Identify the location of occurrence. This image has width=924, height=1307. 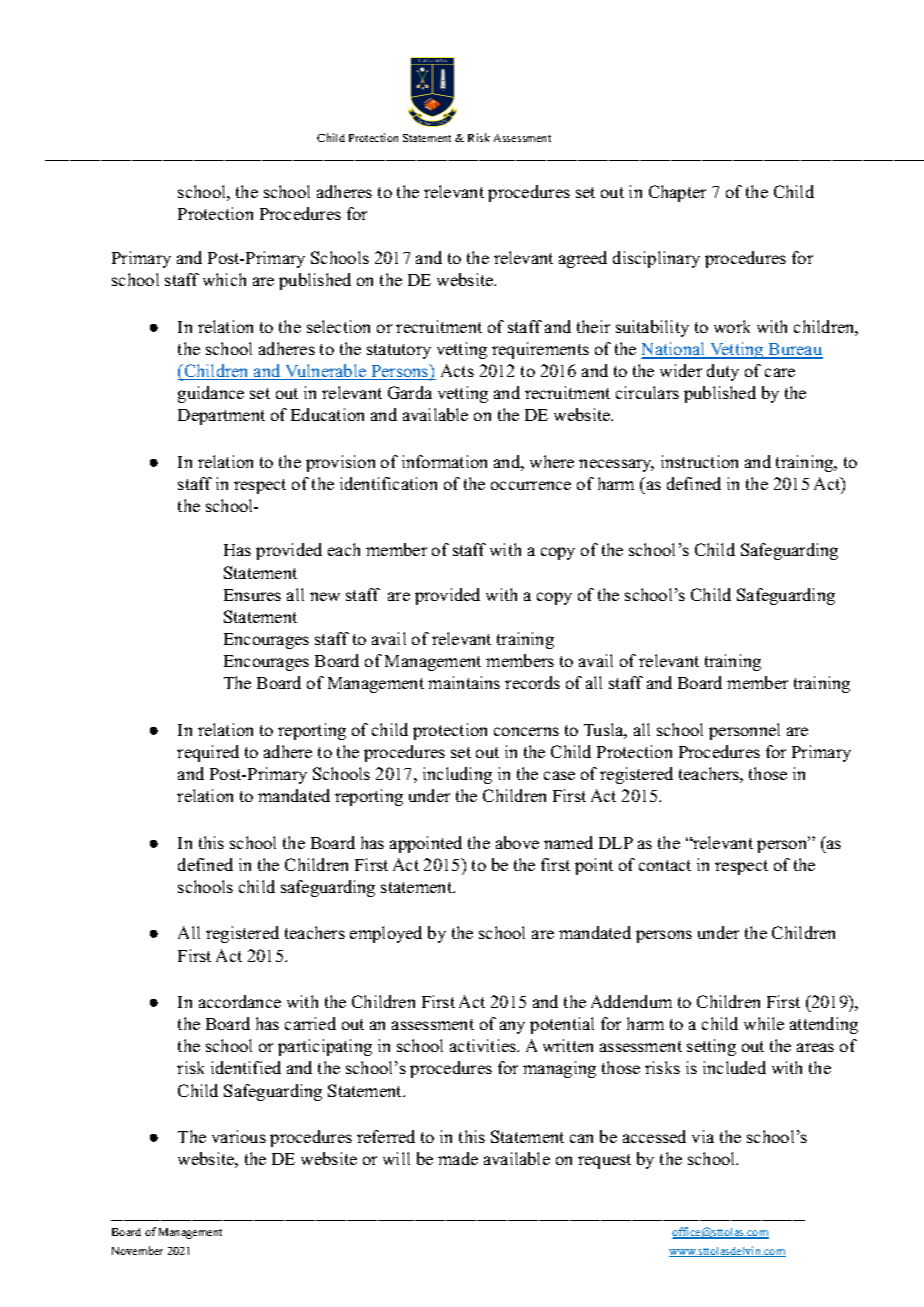
(531, 485).
